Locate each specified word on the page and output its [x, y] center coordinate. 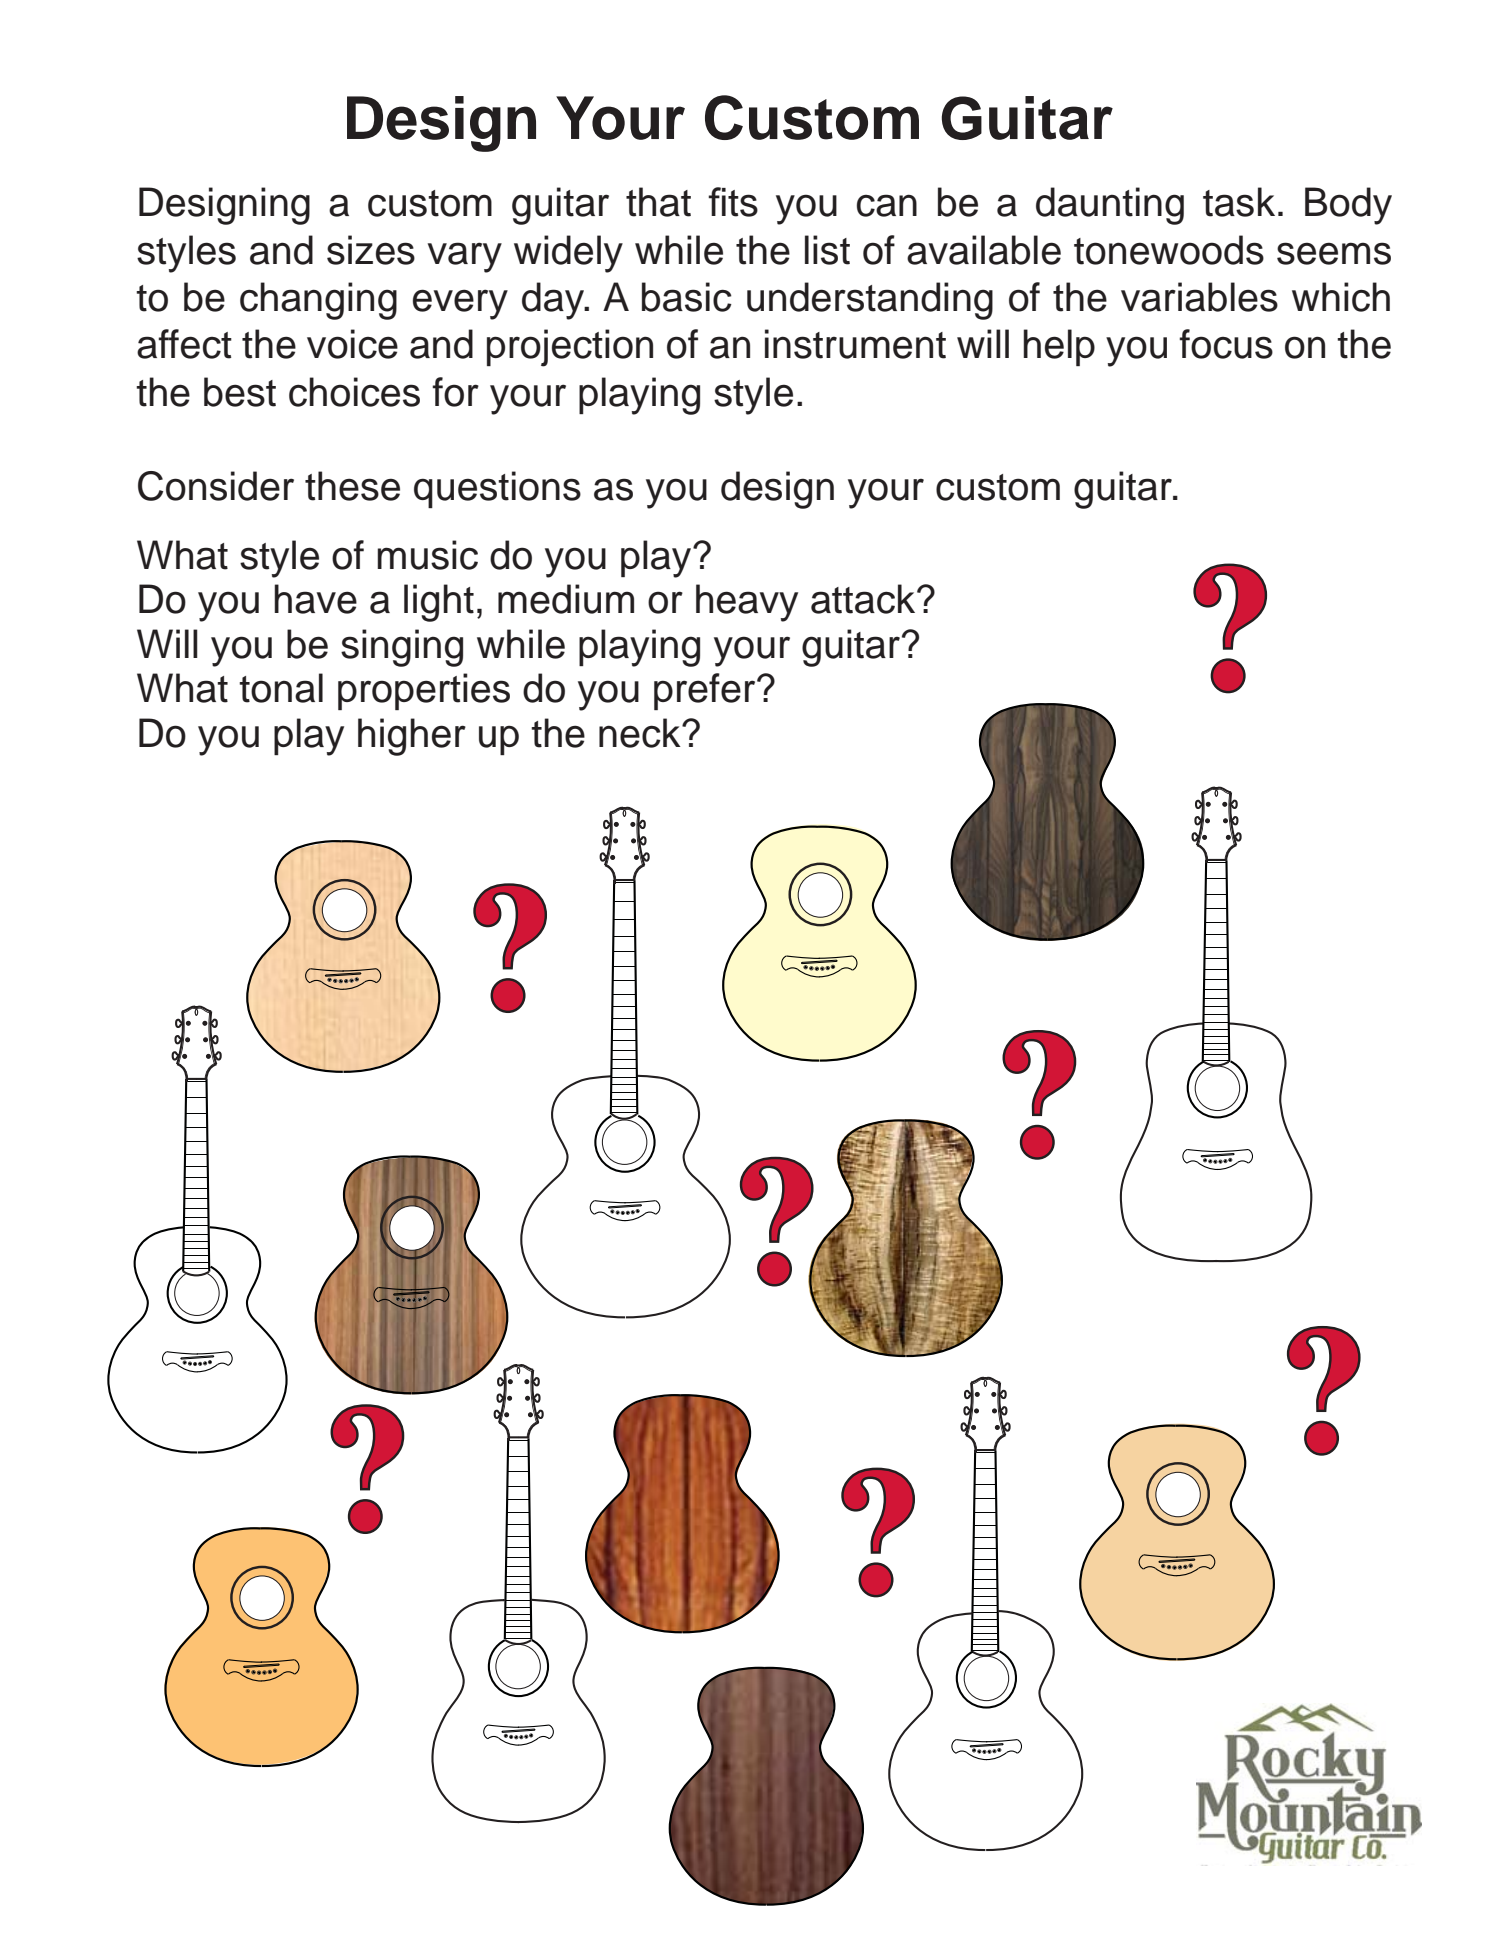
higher [412, 737]
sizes [371, 250]
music [427, 555]
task [1239, 202]
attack [864, 599]
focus [1226, 344]
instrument [855, 344]
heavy [747, 603]
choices [354, 392]
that [658, 202]
